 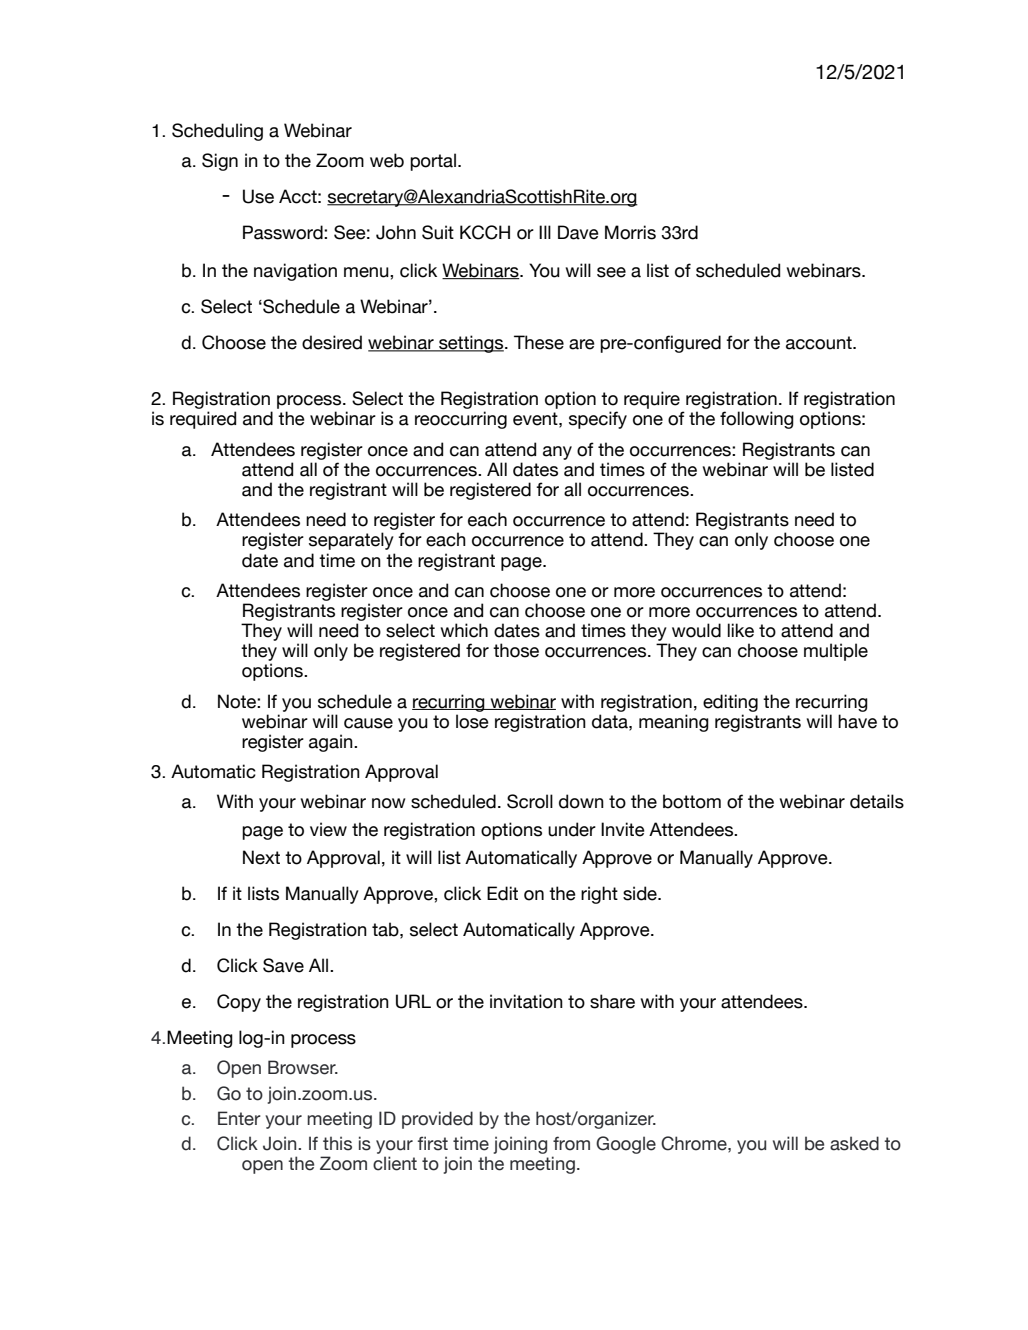 I want to click on Morris, so click(x=630, y=232).
